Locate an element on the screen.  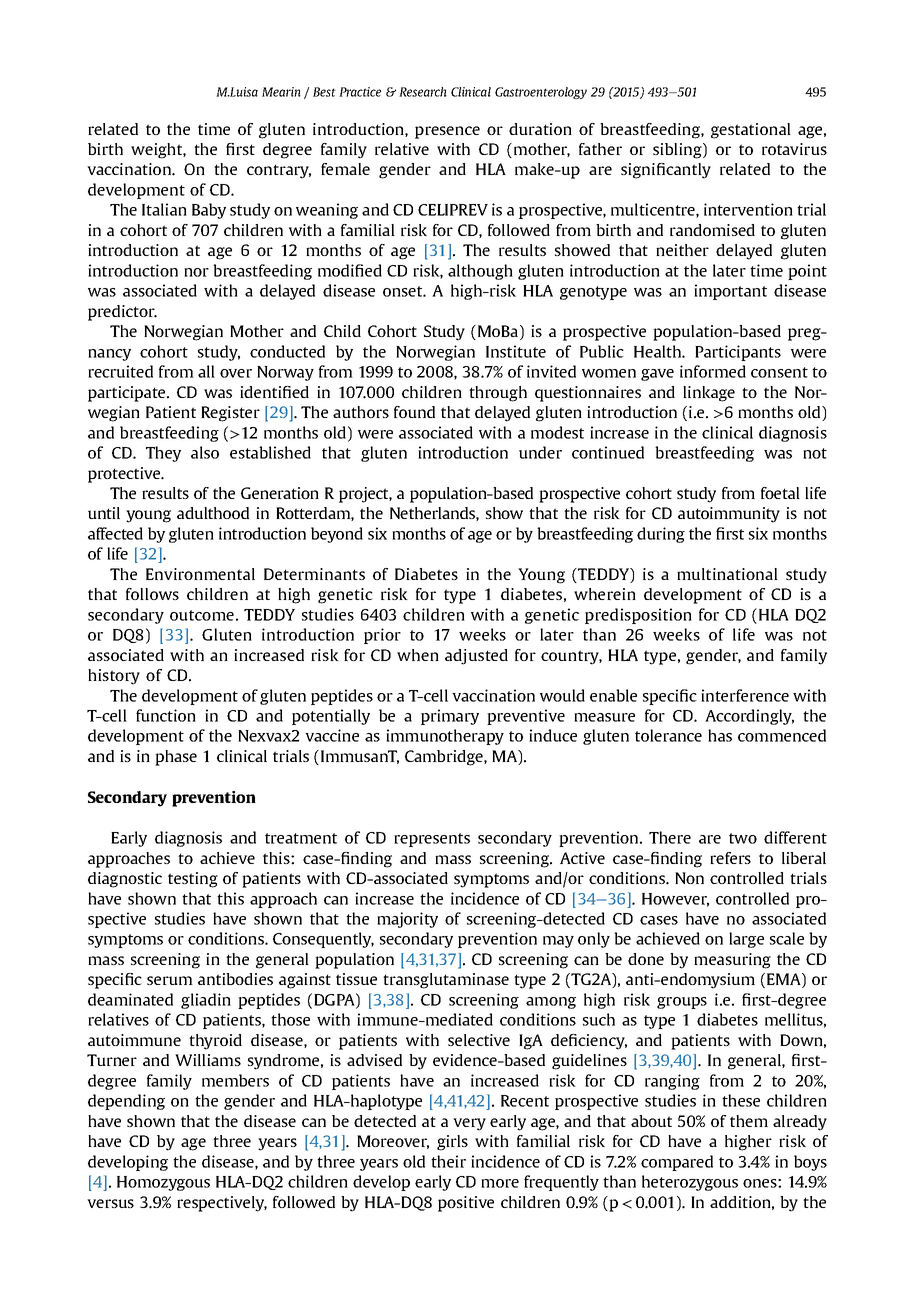
majority is located at coordinates (407, 920).
